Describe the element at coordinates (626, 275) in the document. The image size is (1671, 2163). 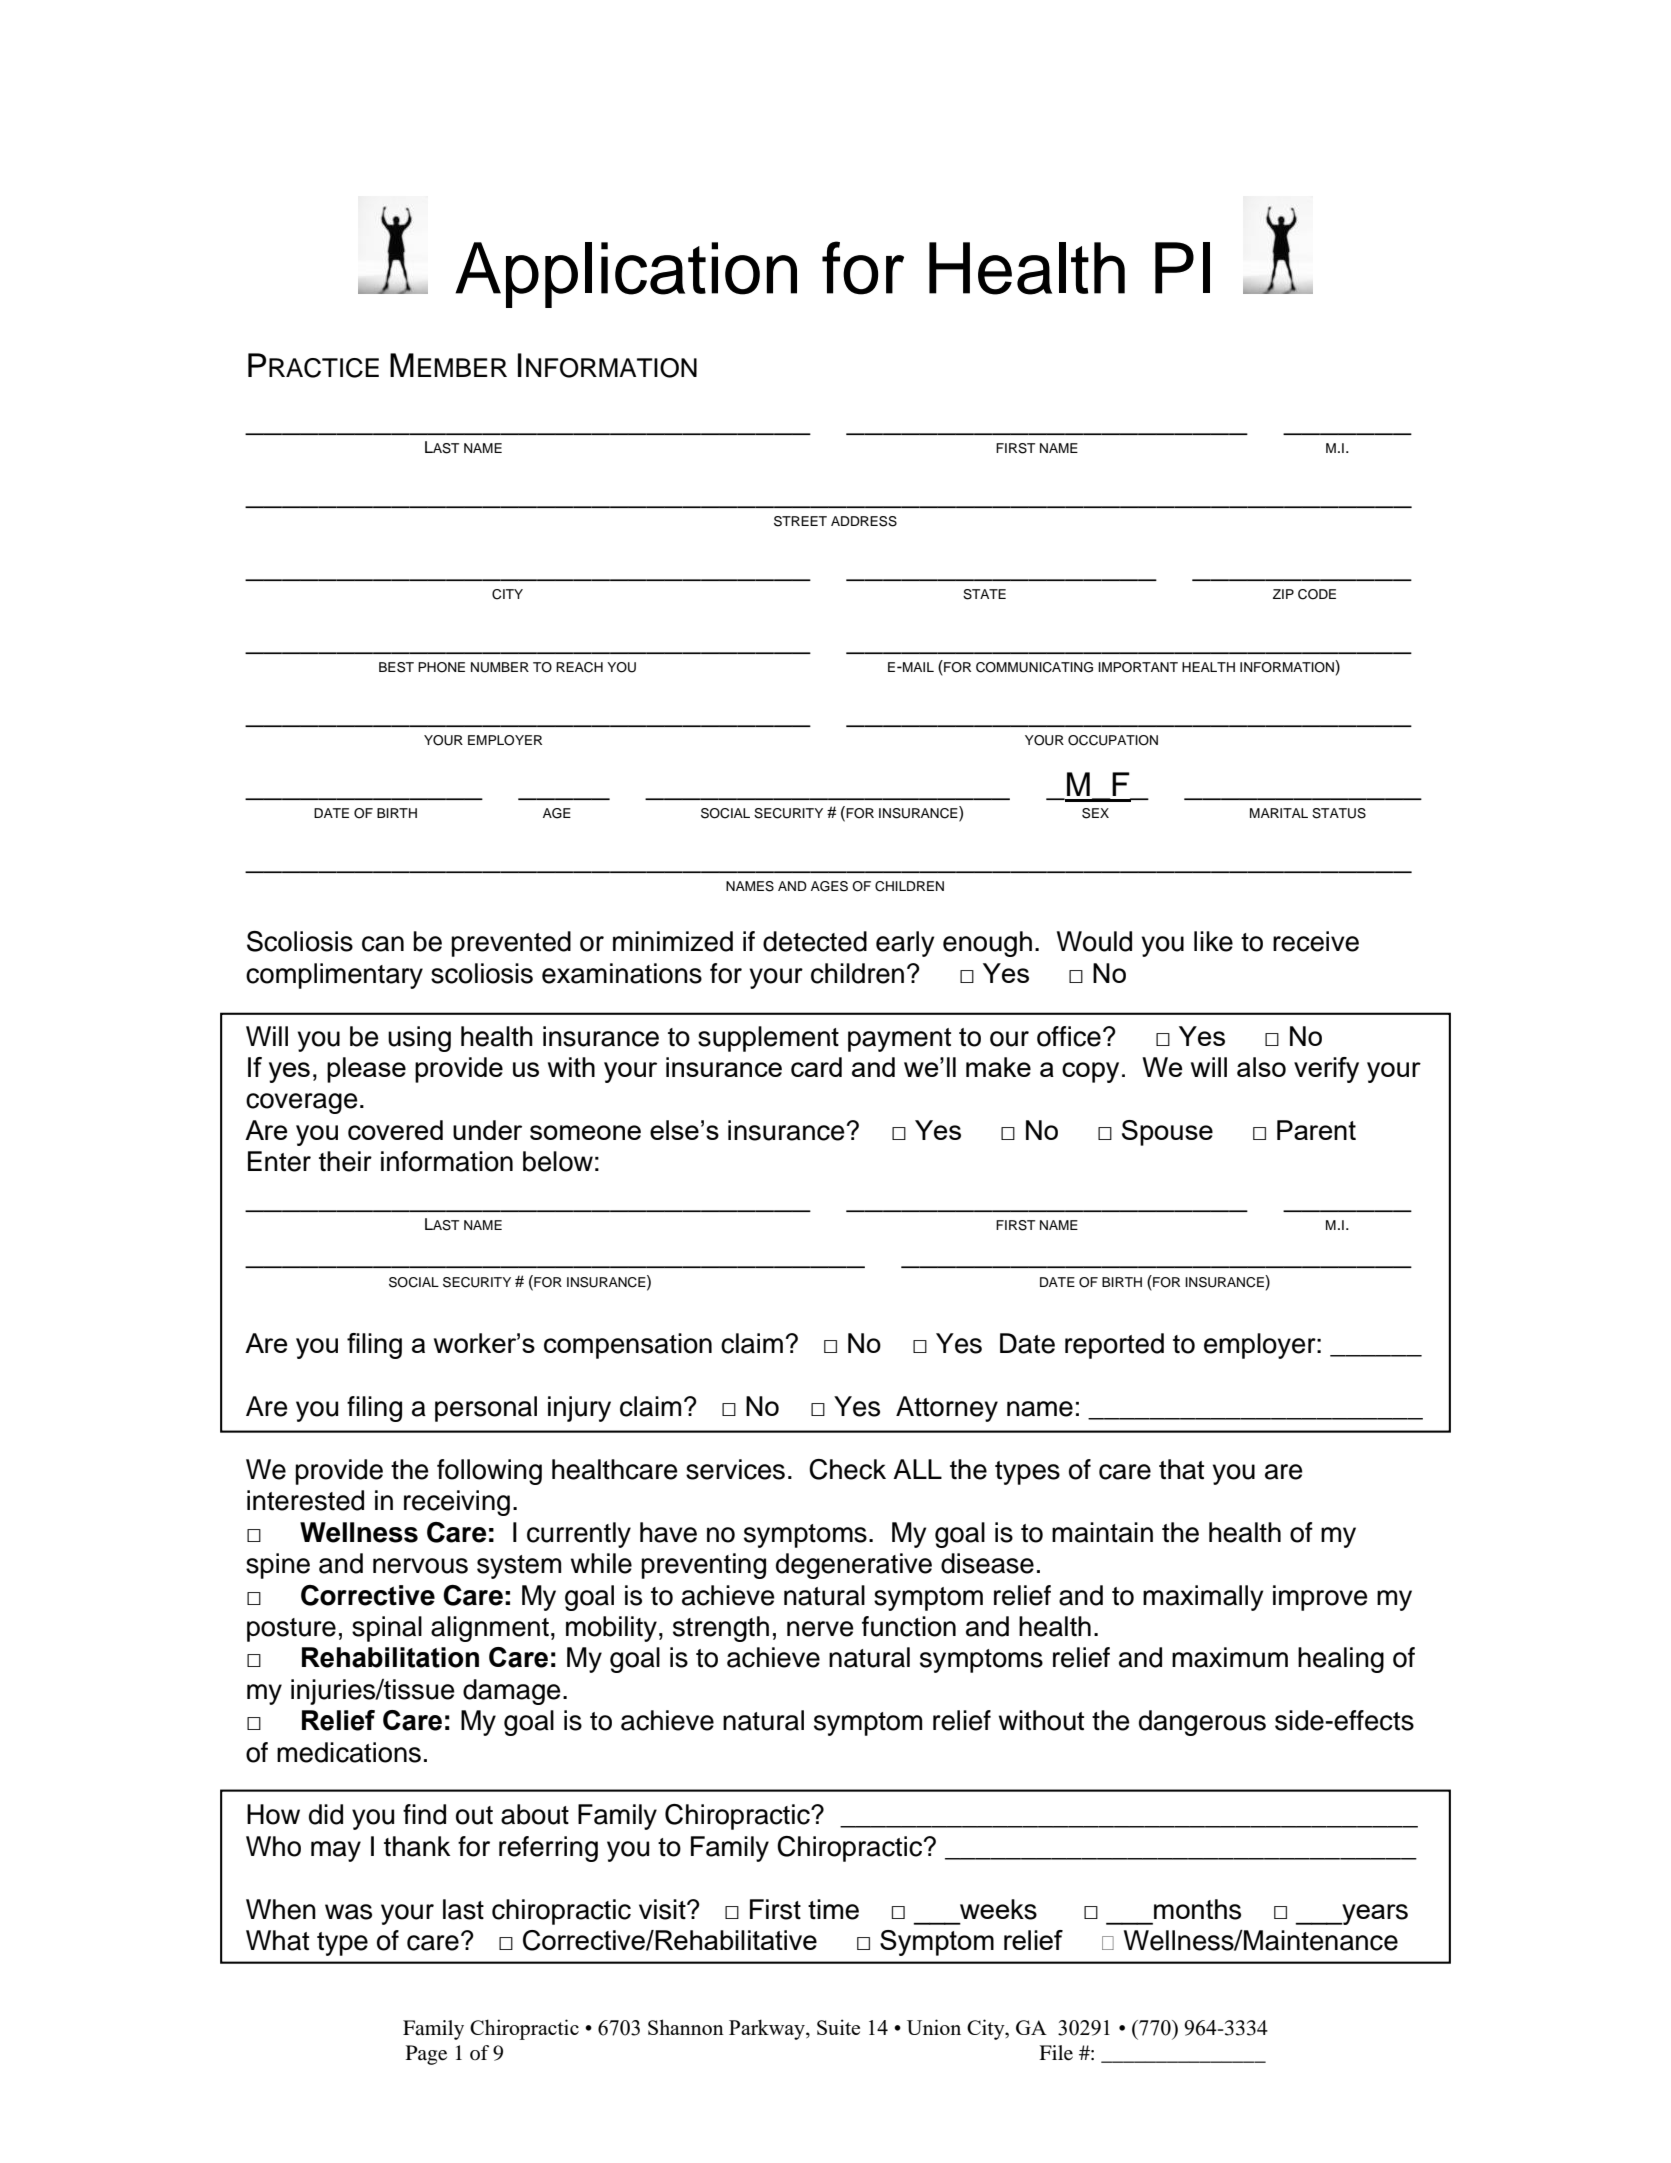
I see `Application` at that location.
